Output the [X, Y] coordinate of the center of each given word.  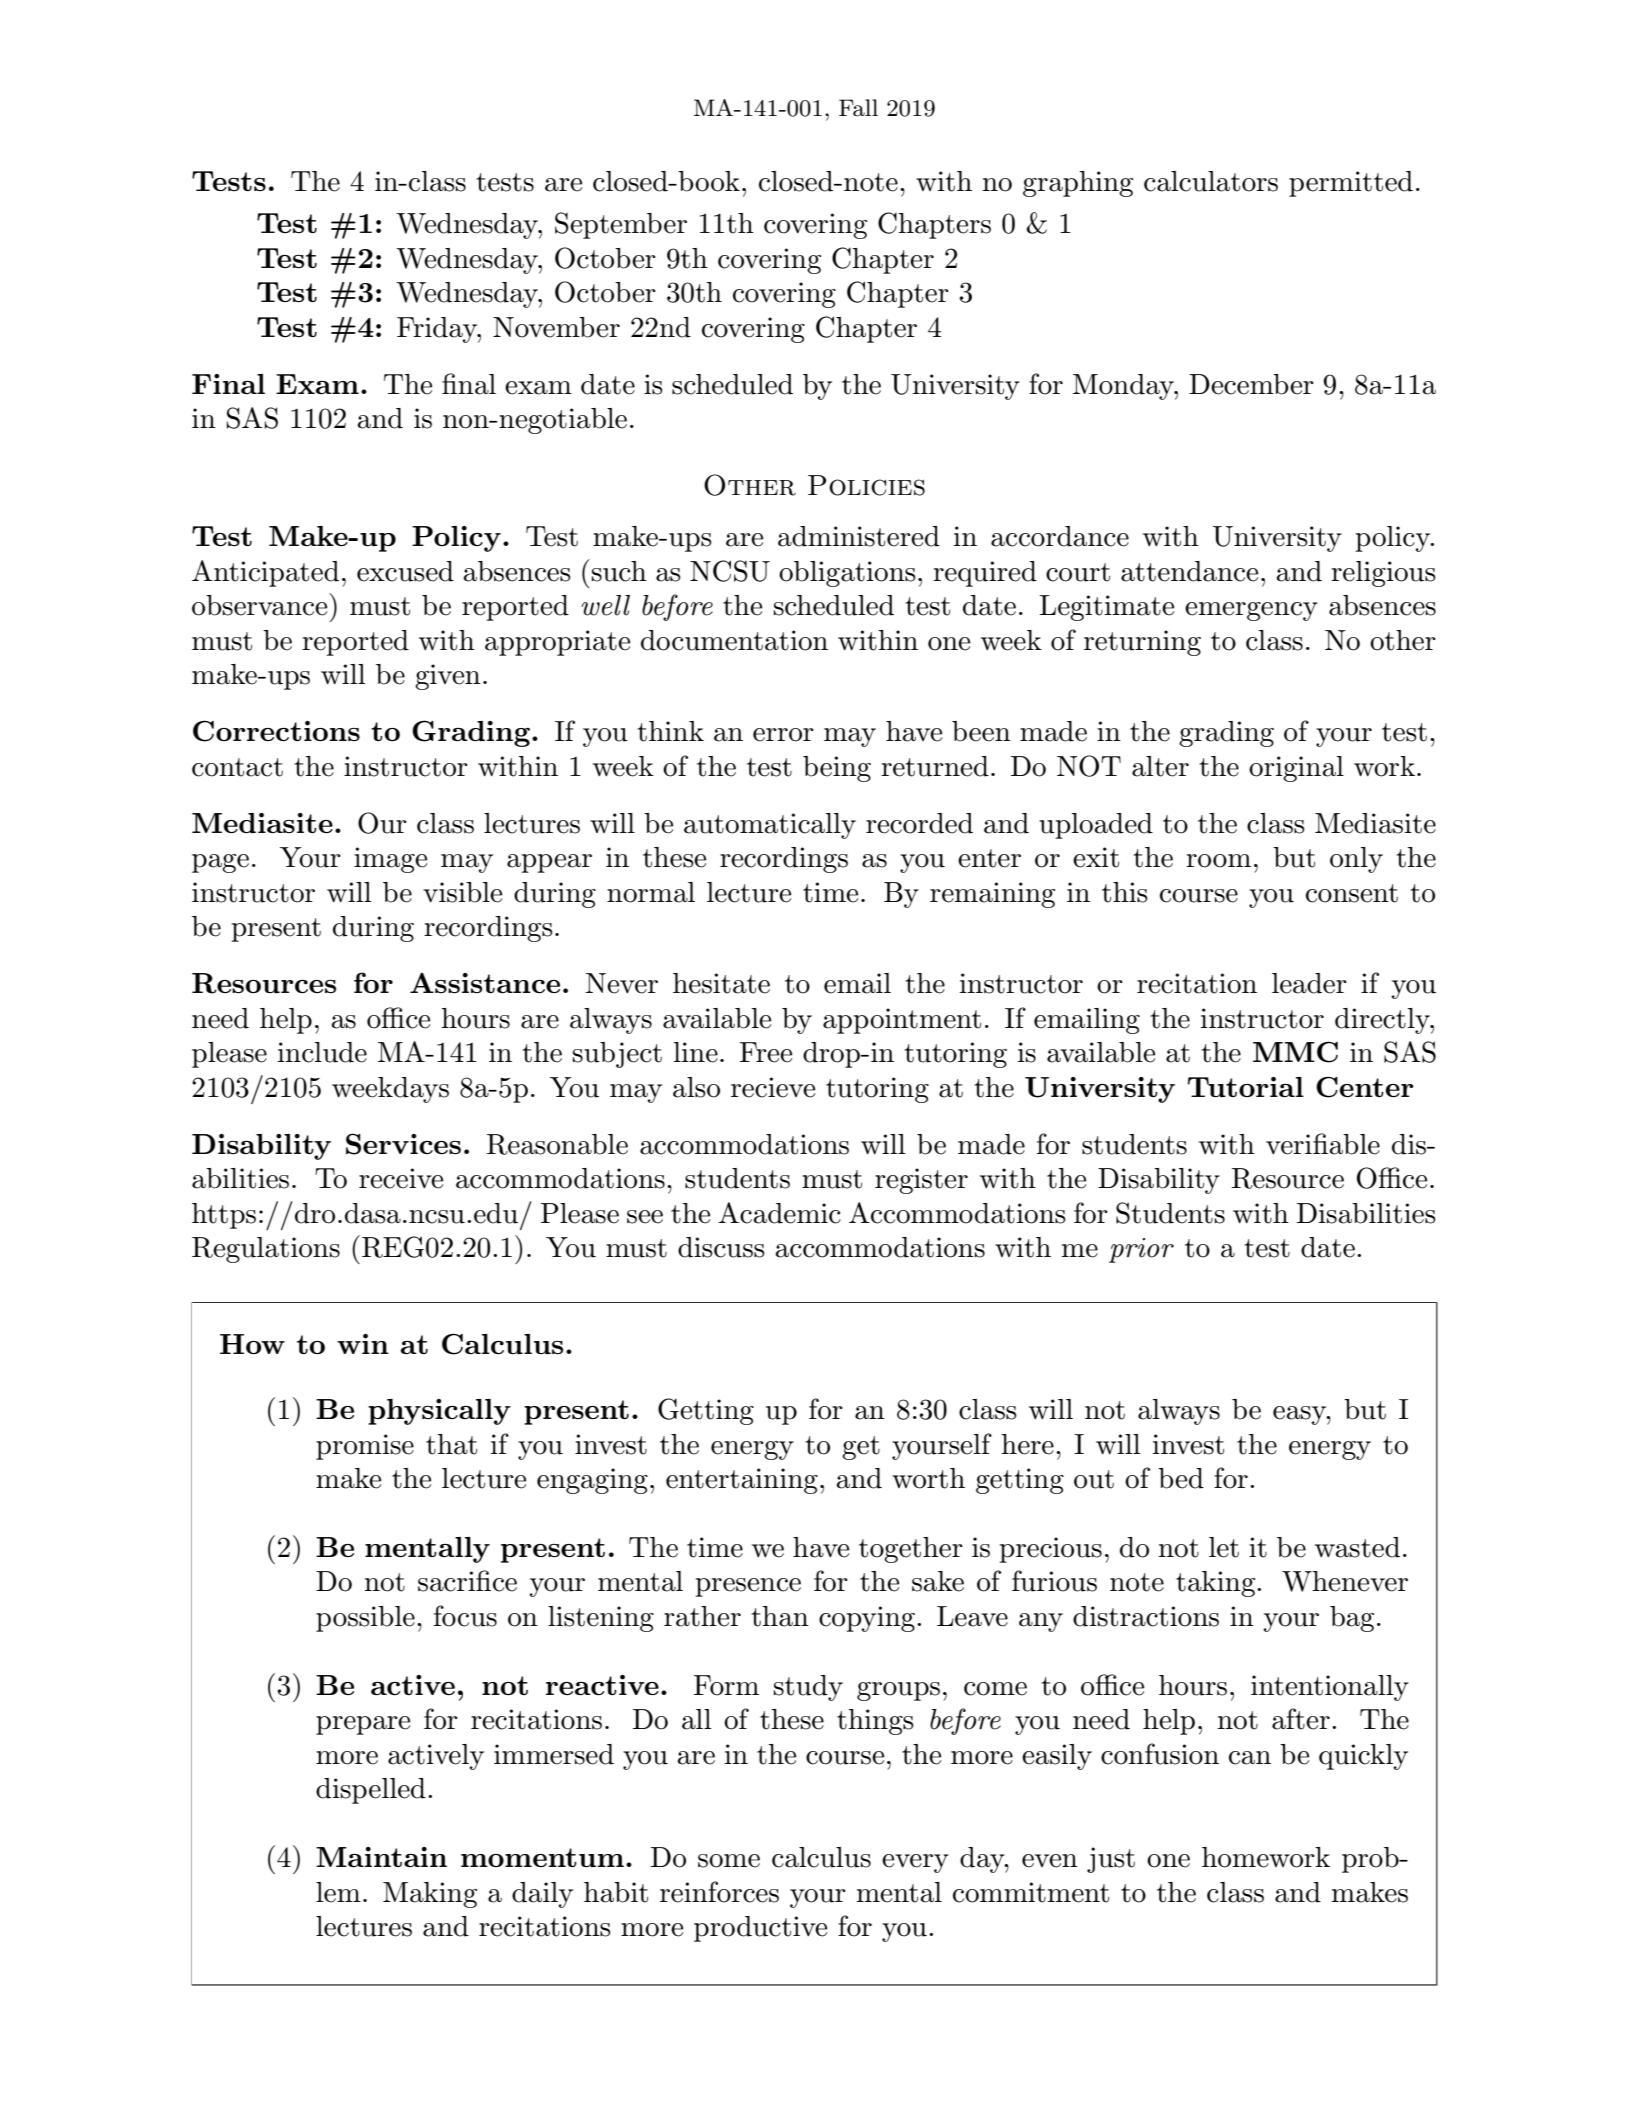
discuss [721, 1247]
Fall [858, 108]
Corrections [276, 731]
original [1296, 769]
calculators [1211, 181]
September [621, 225]
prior [1141, 1250]
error [783, 735]
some [729, 1861]
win [363, 1344]
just [1111, 1860]
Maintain [381, 1857]
